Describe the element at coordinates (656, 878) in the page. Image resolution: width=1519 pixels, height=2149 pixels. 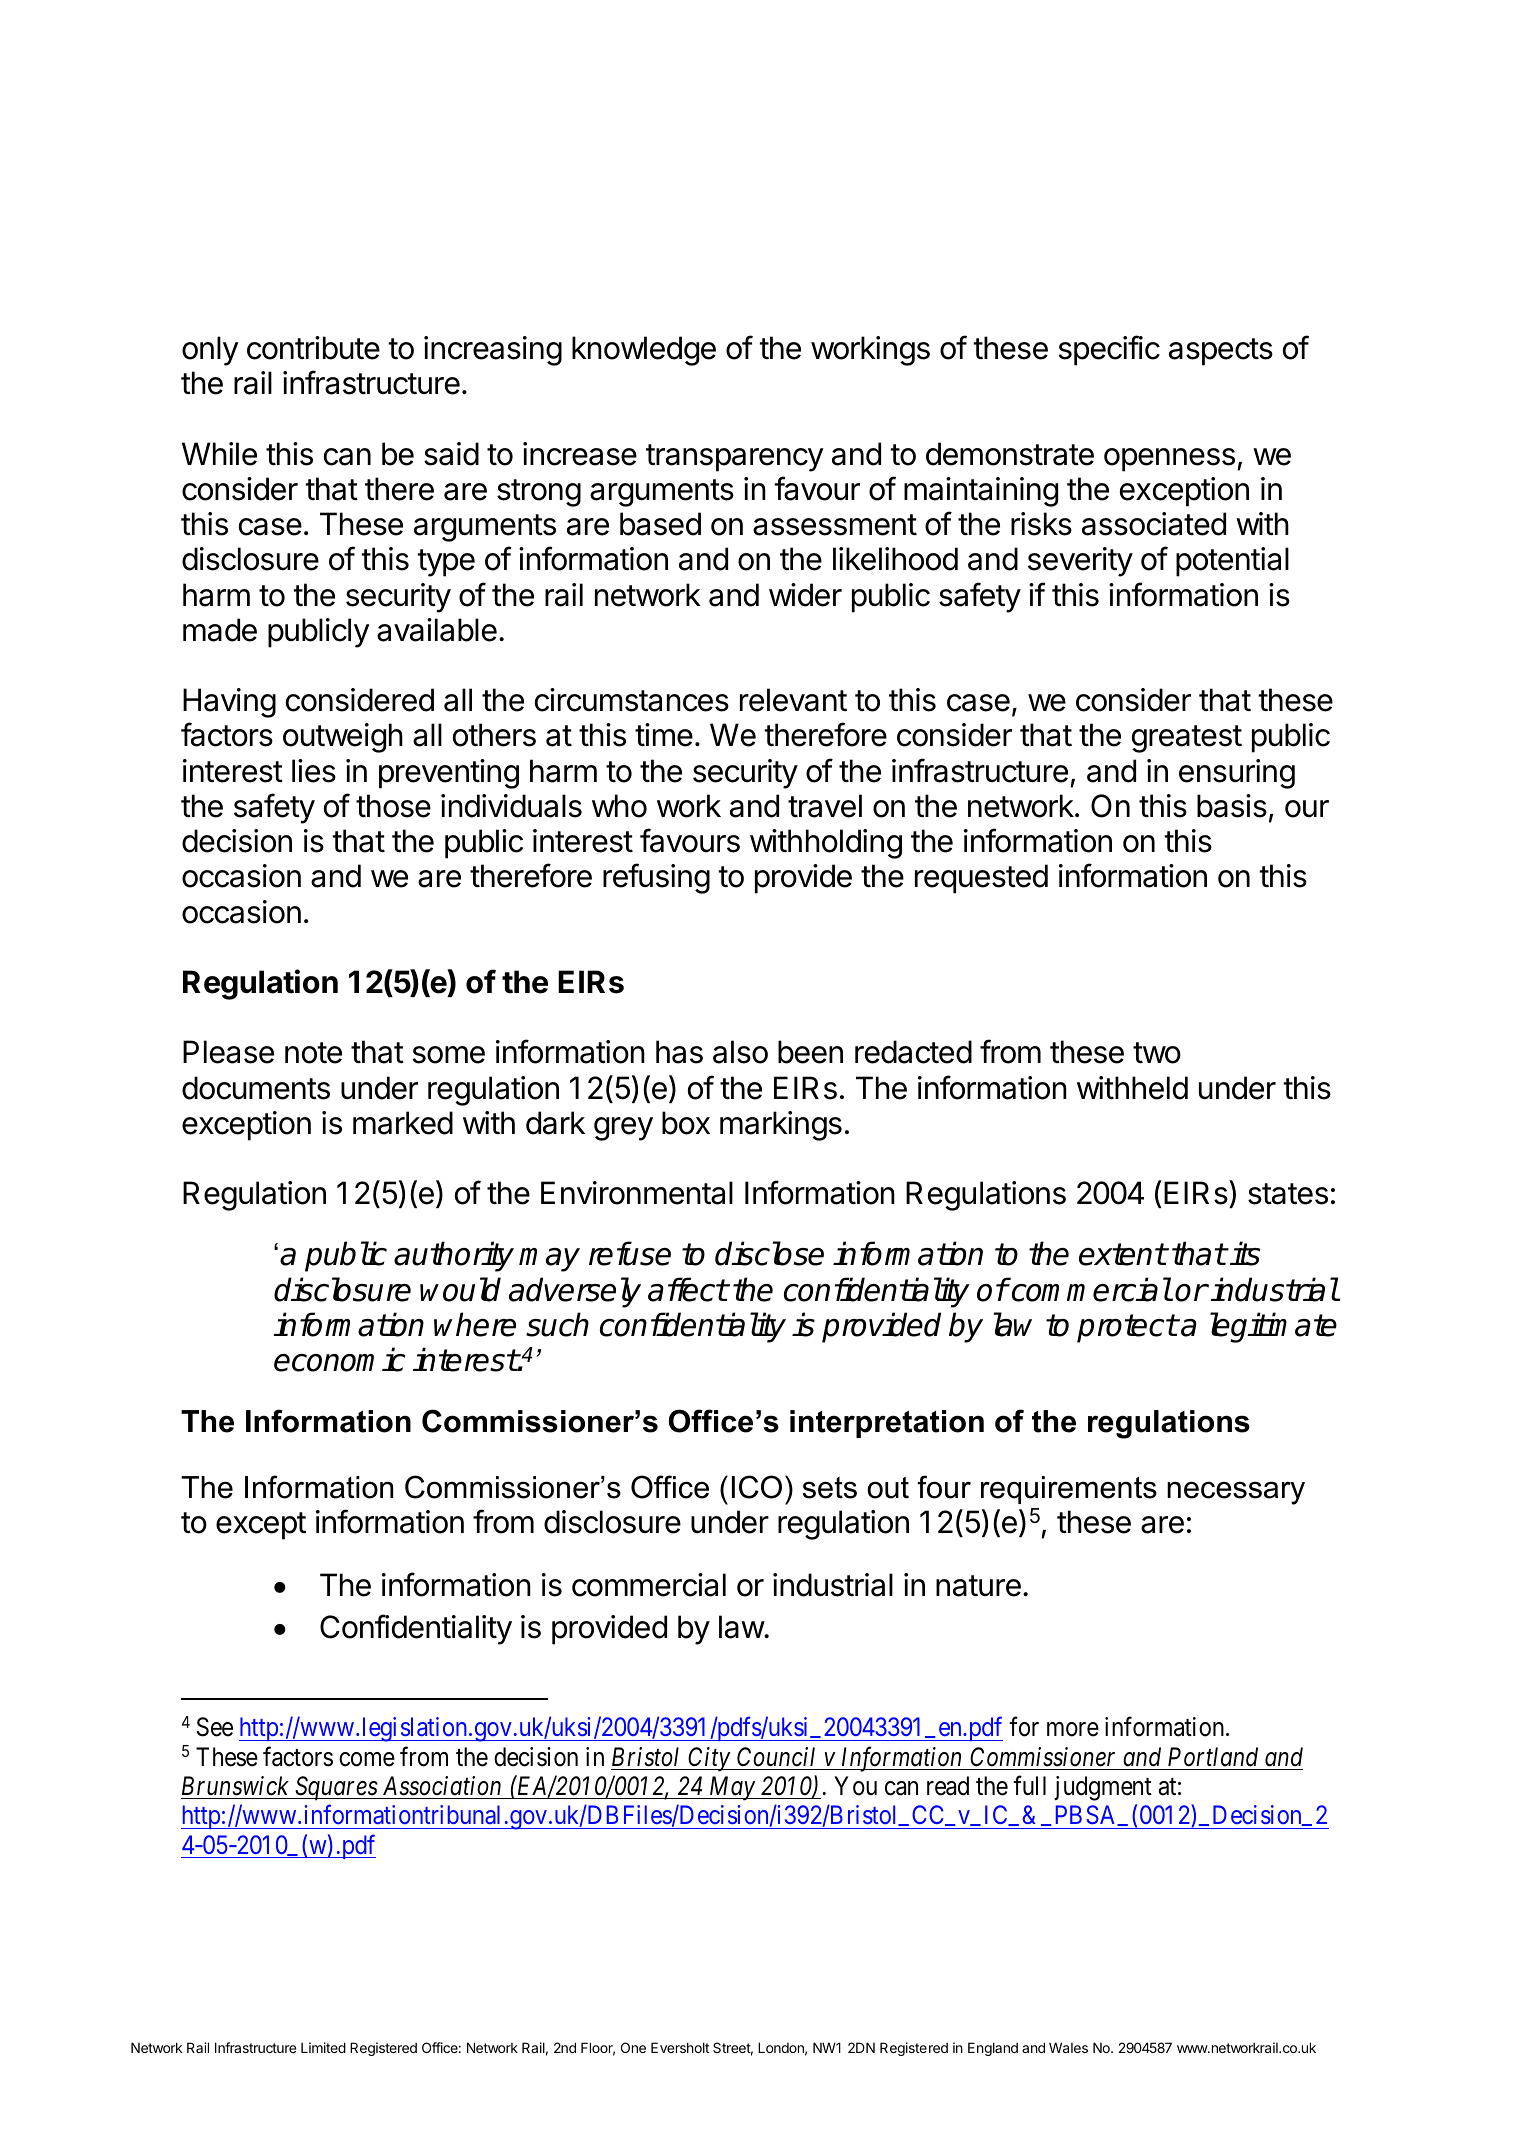
I see `refusing` at that location.
